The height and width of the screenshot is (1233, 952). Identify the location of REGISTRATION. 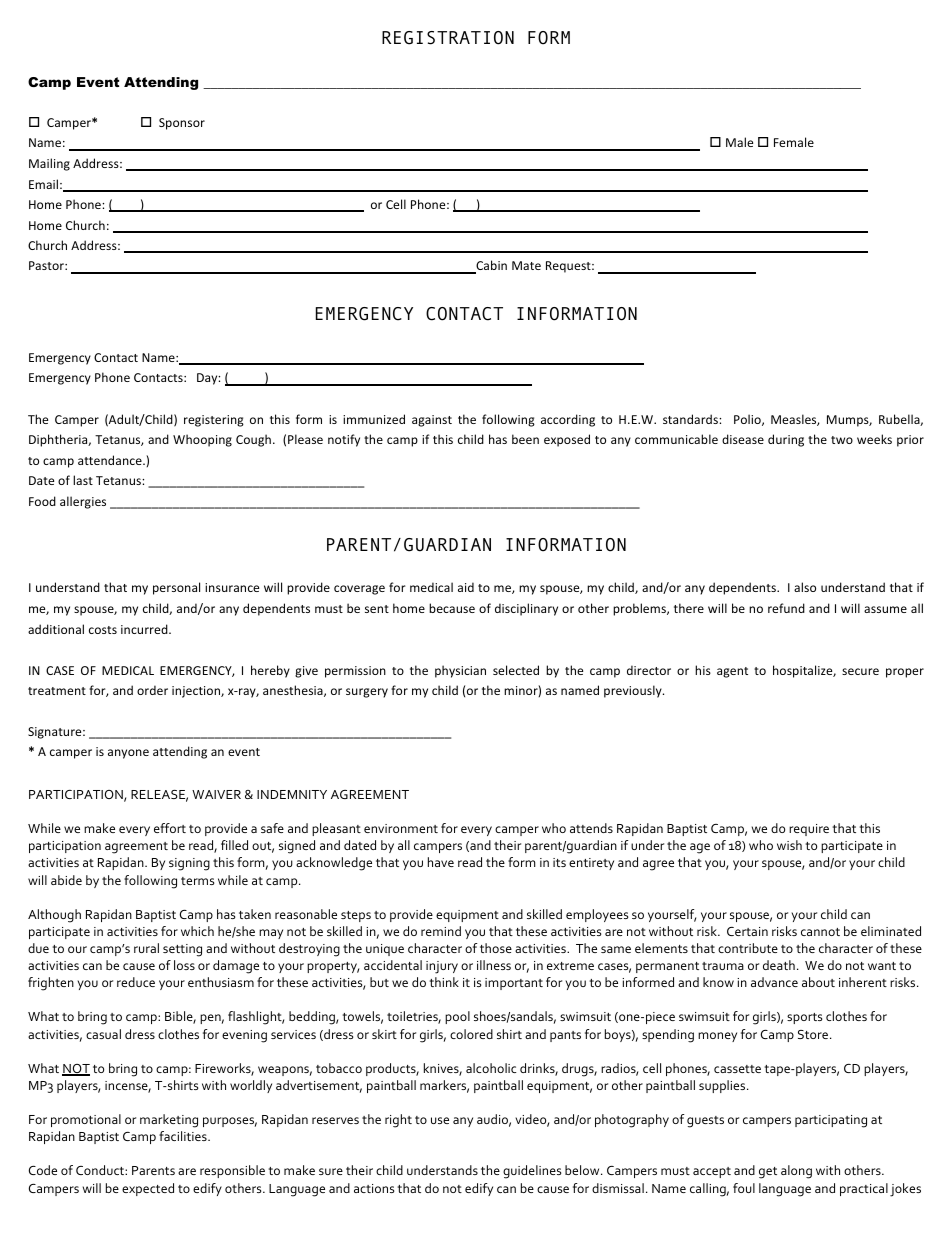
(448, 38).
